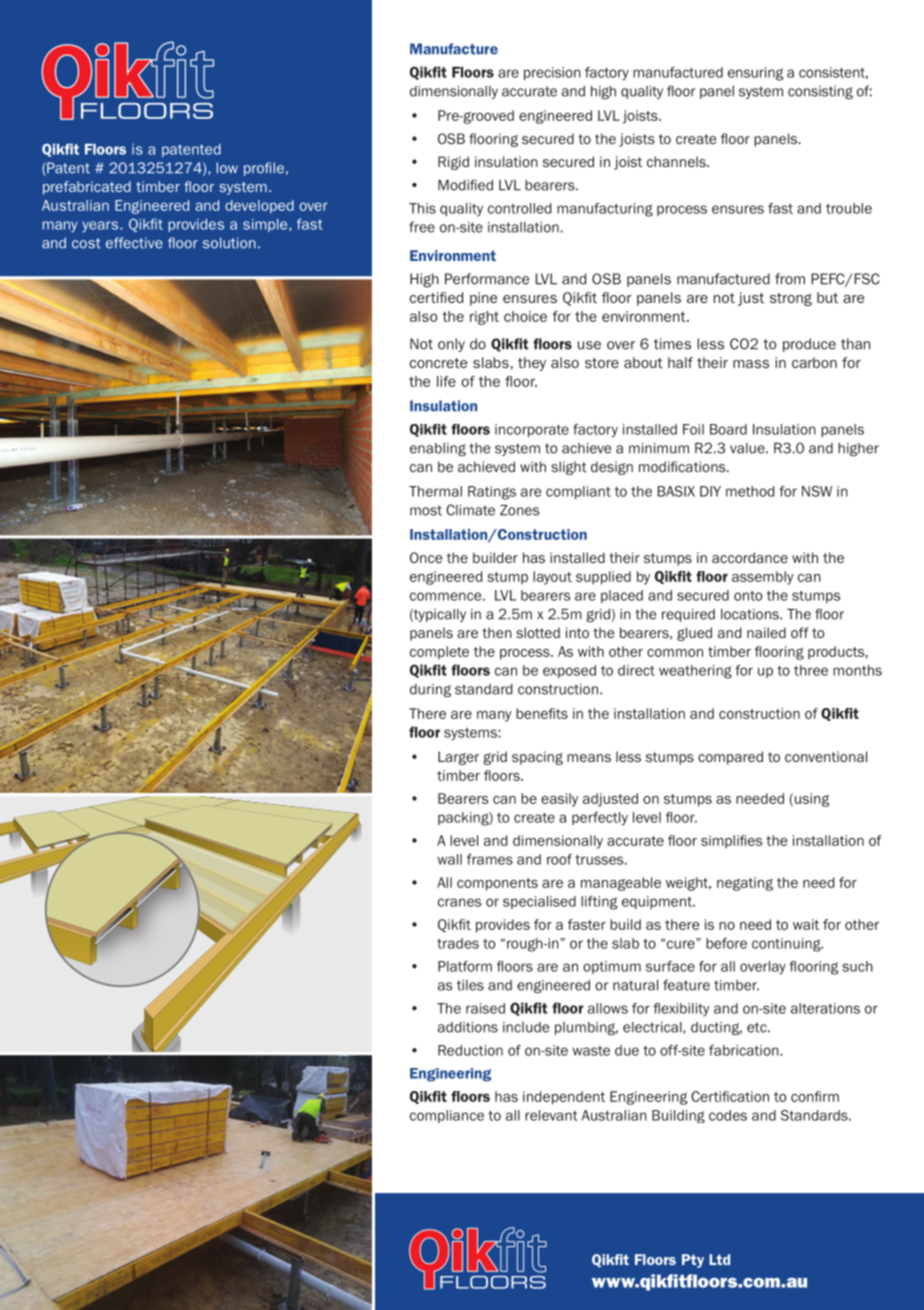 The width and height of the screenshot is (924, 1310). What do you see at coordinates (447, 1116) in the screenshot?
I see `compliance` at bounding box center [447, 1116].
